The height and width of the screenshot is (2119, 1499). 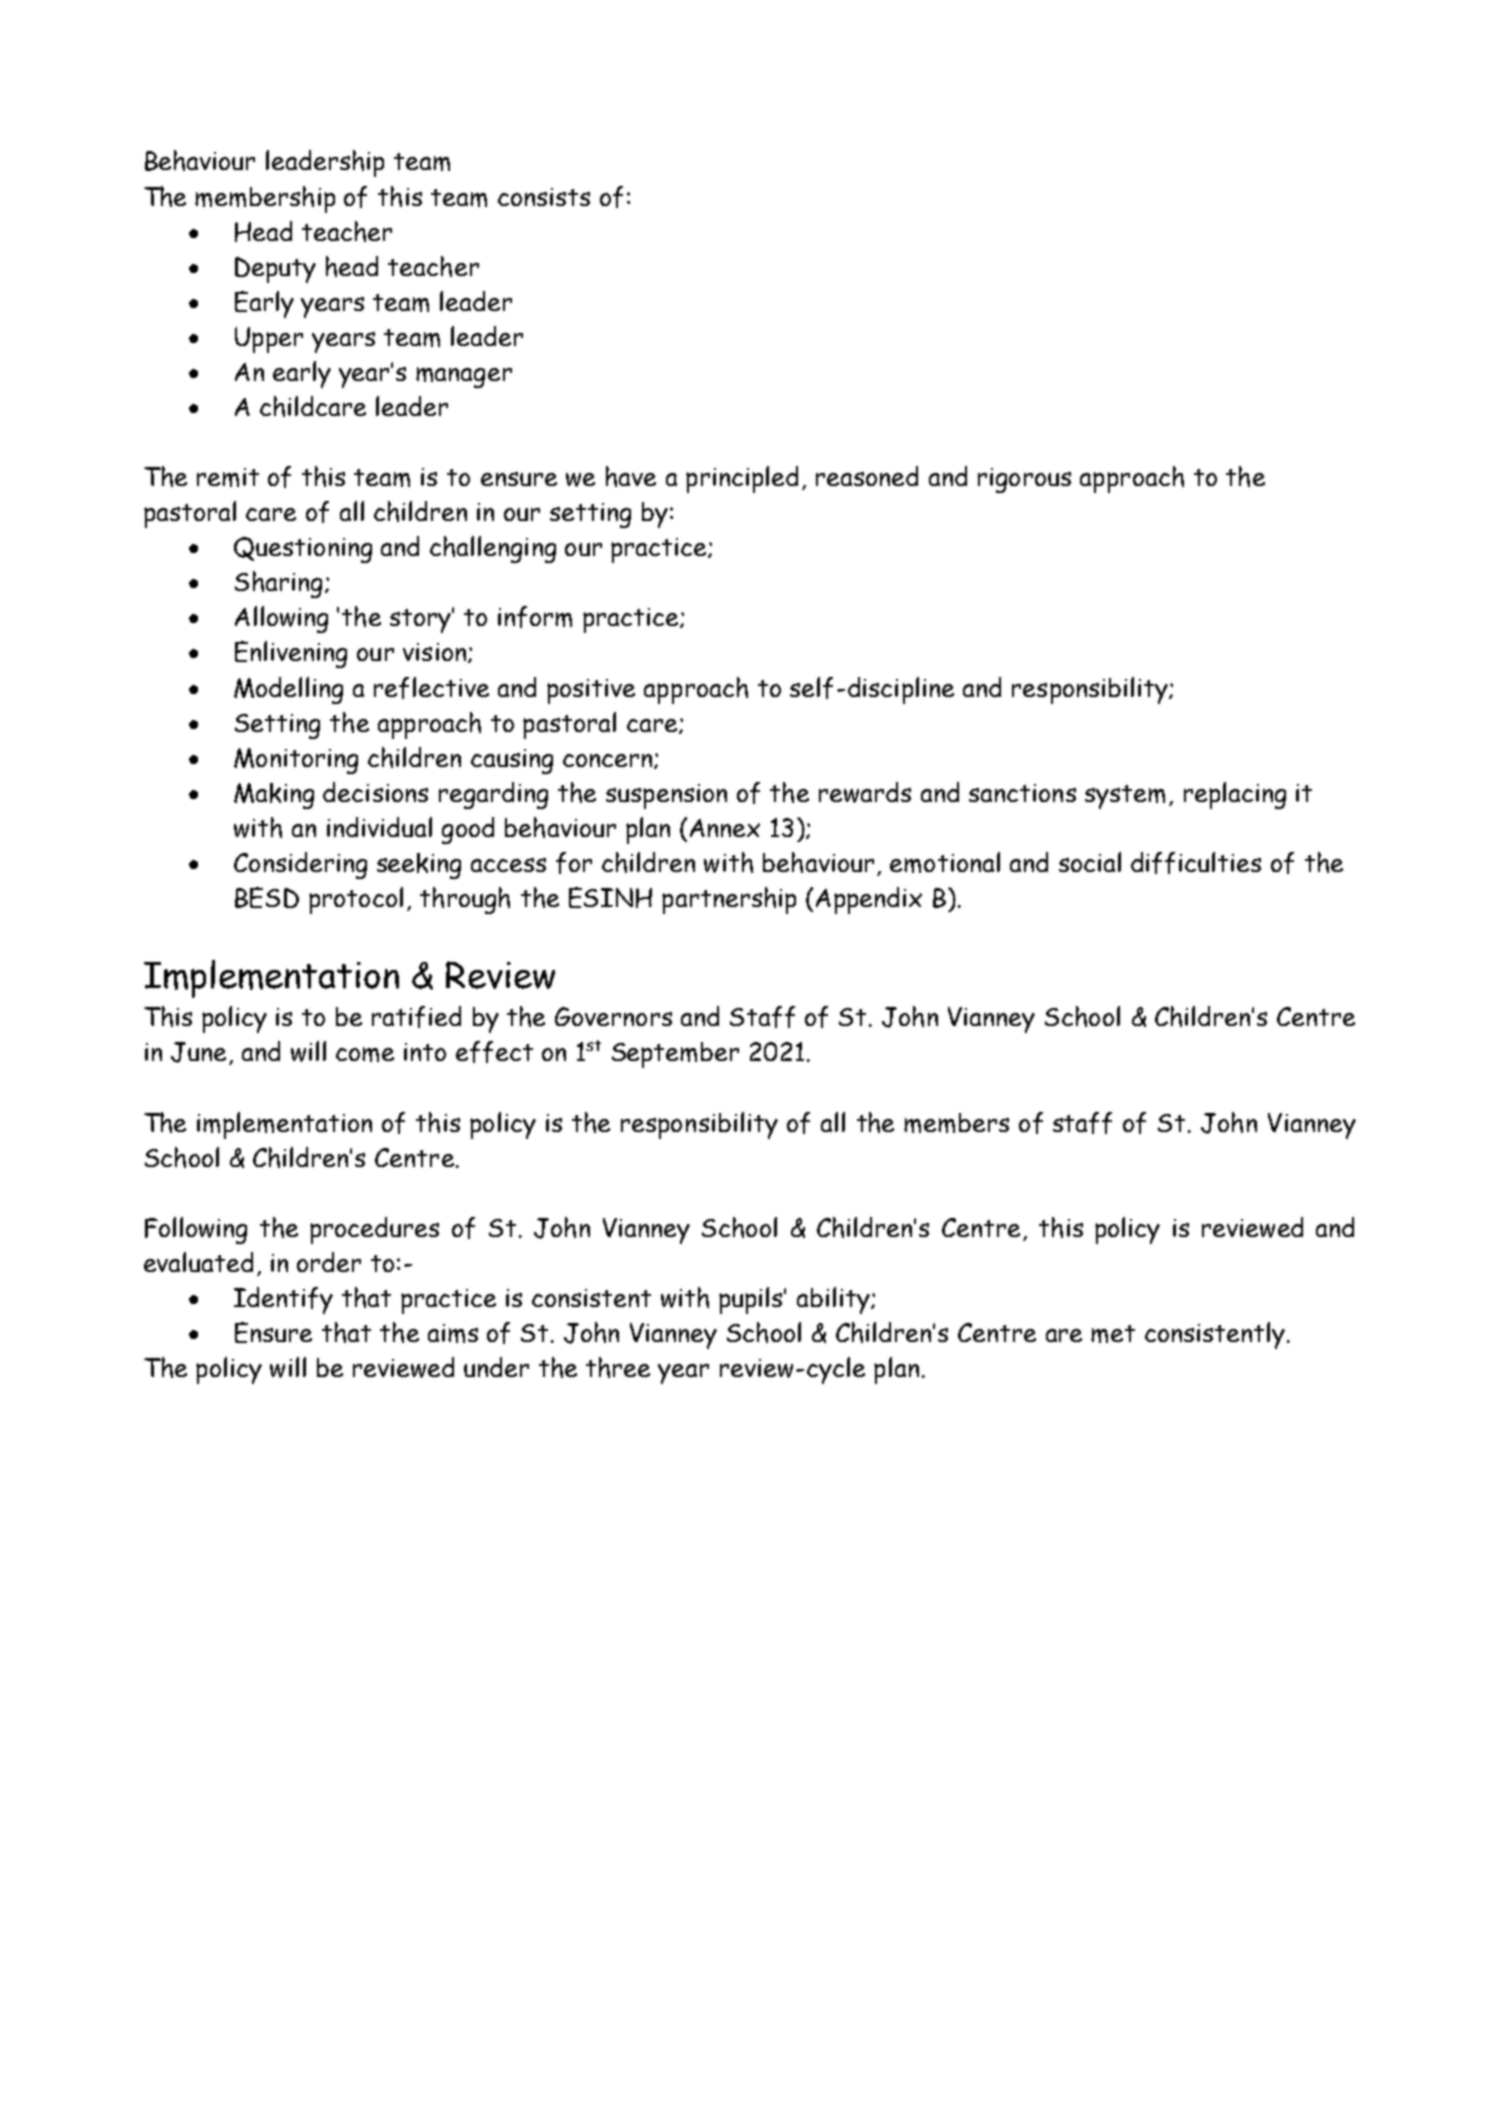 What do you see at coordinates (296, 761) in the screenshot?
I see `Monitoring` at bounding box center [296, 761].
